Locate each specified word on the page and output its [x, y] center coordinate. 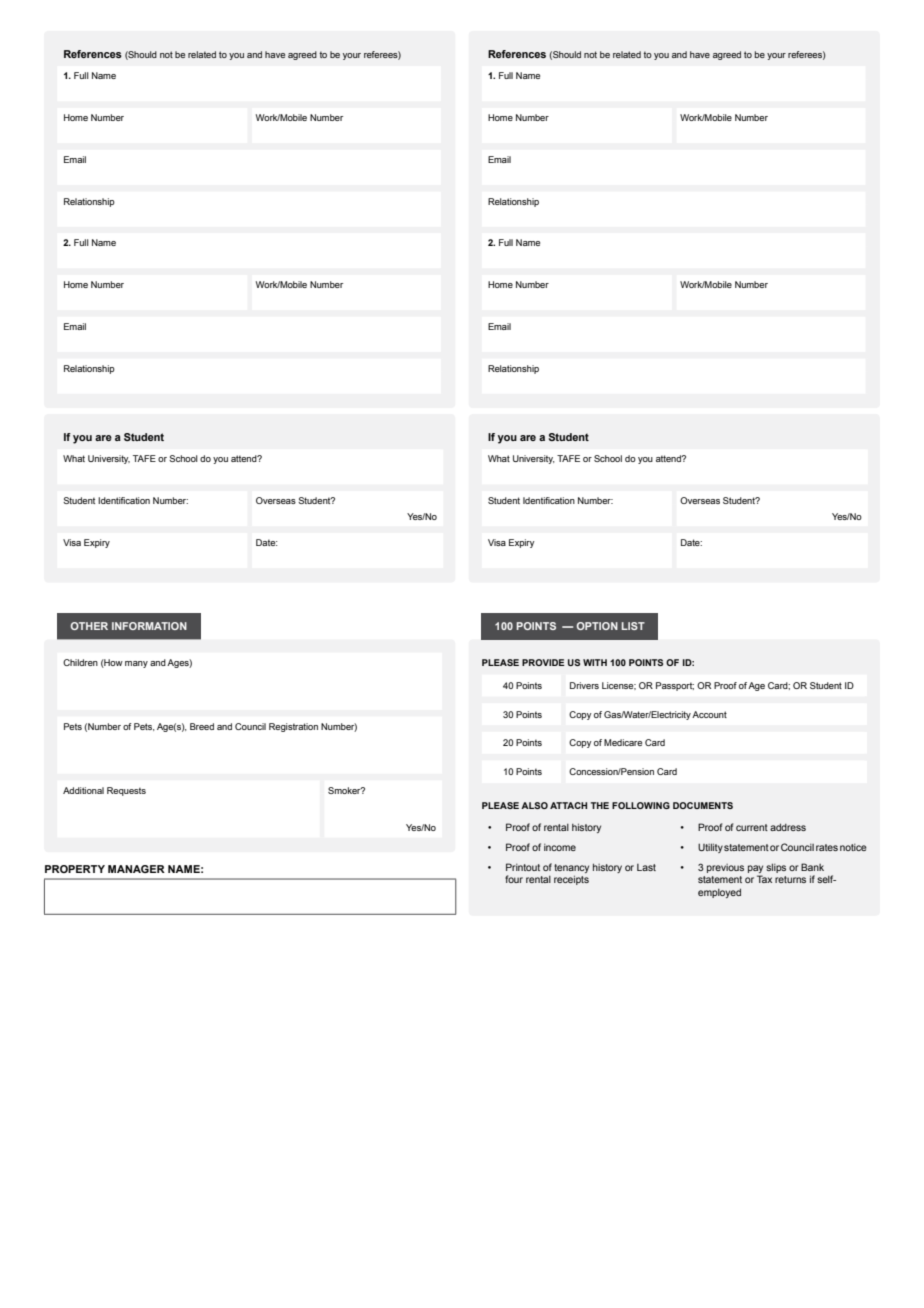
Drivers [584, 685]
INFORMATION [149, 626]
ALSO [534, 805]
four [514, 879]
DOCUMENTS [703, 805]
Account [709, 714]
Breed [202, 726]
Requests [126, 791]
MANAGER [136, 869]
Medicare [623, 742]
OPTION [597, 626]
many [136, 664]
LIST [633, 626]
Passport [675, 686]
